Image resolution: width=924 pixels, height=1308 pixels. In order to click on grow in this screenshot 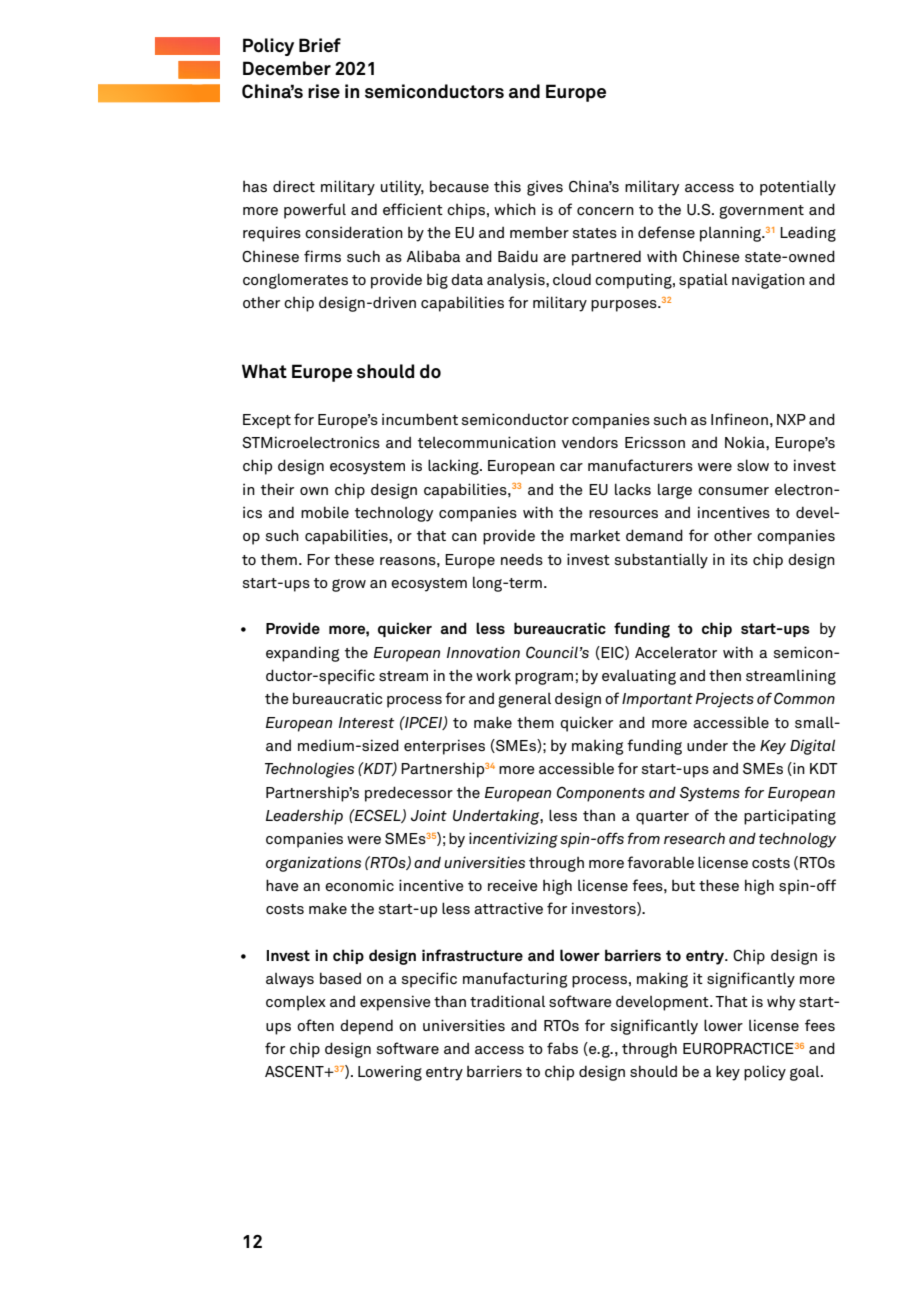, I will do `click(349, 585)`.
